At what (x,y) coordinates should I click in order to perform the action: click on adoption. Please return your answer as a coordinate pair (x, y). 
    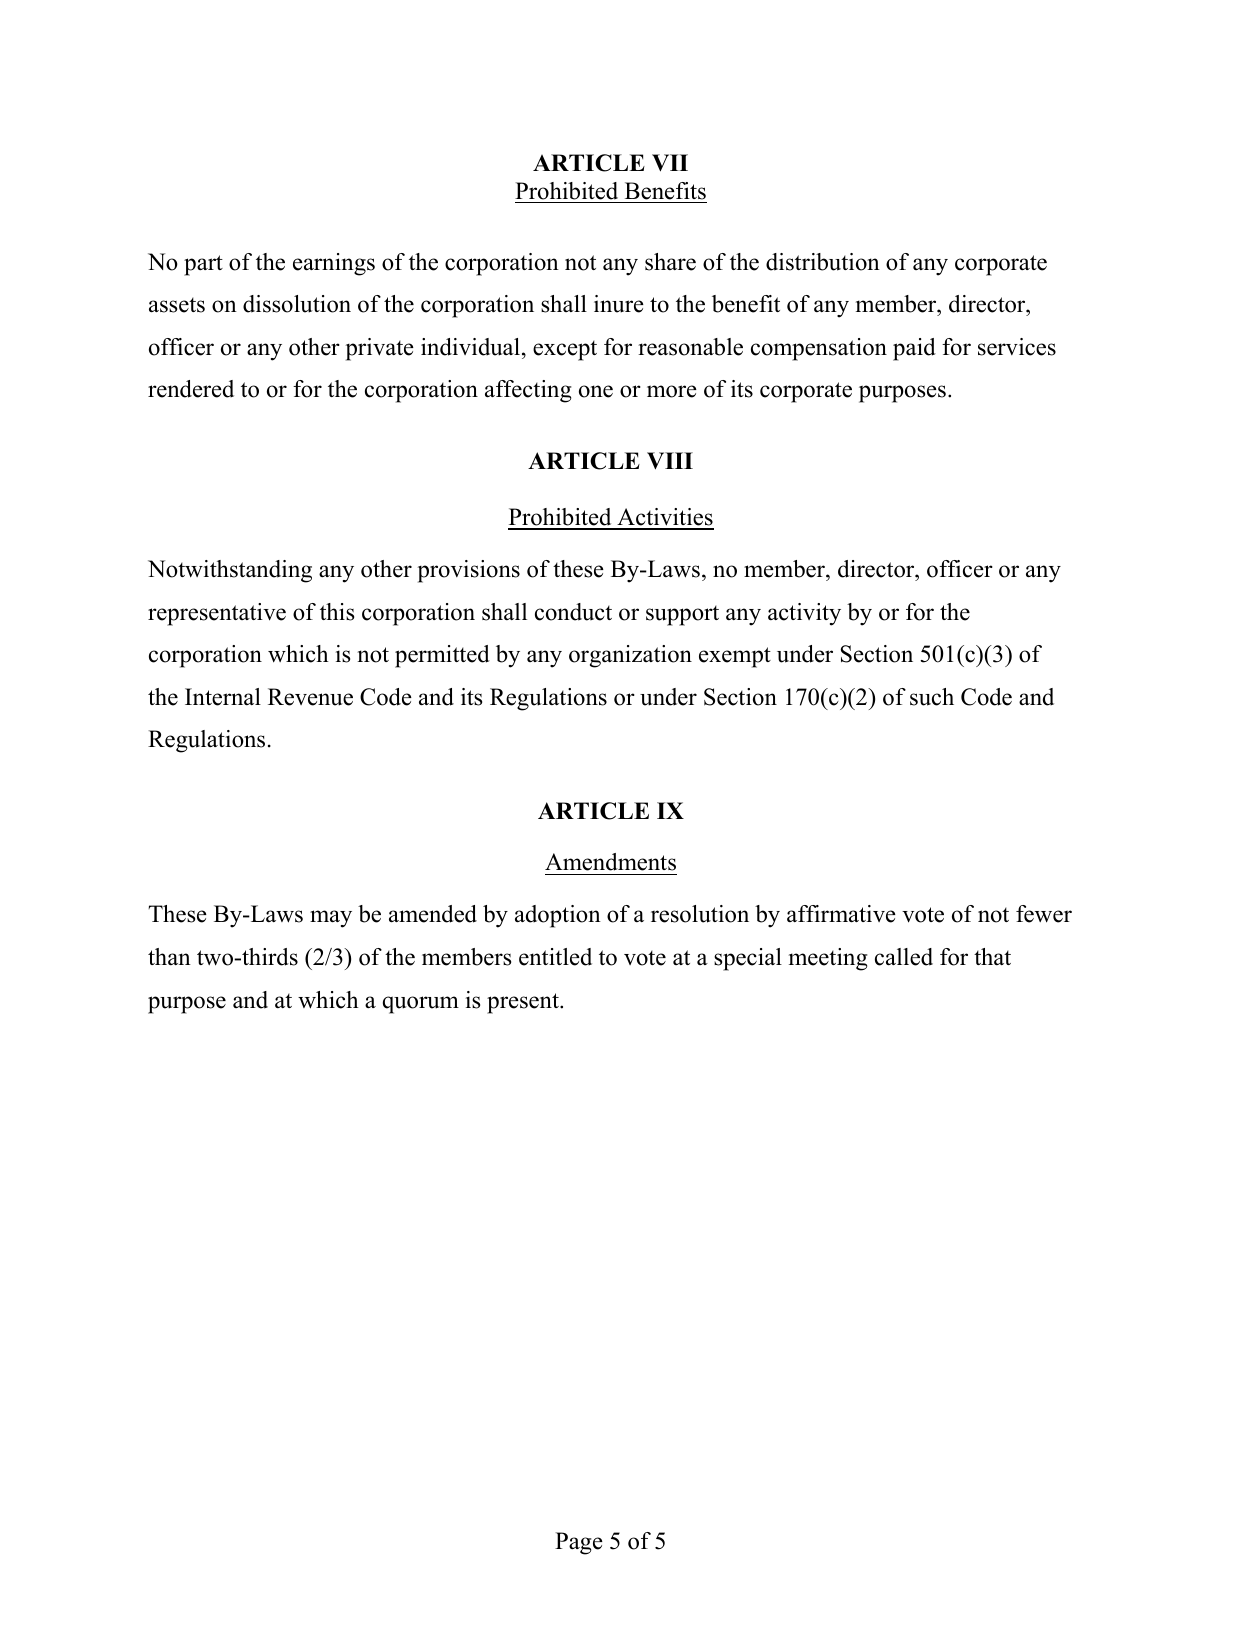
    Looking at the image, I should click on (558, 916).
